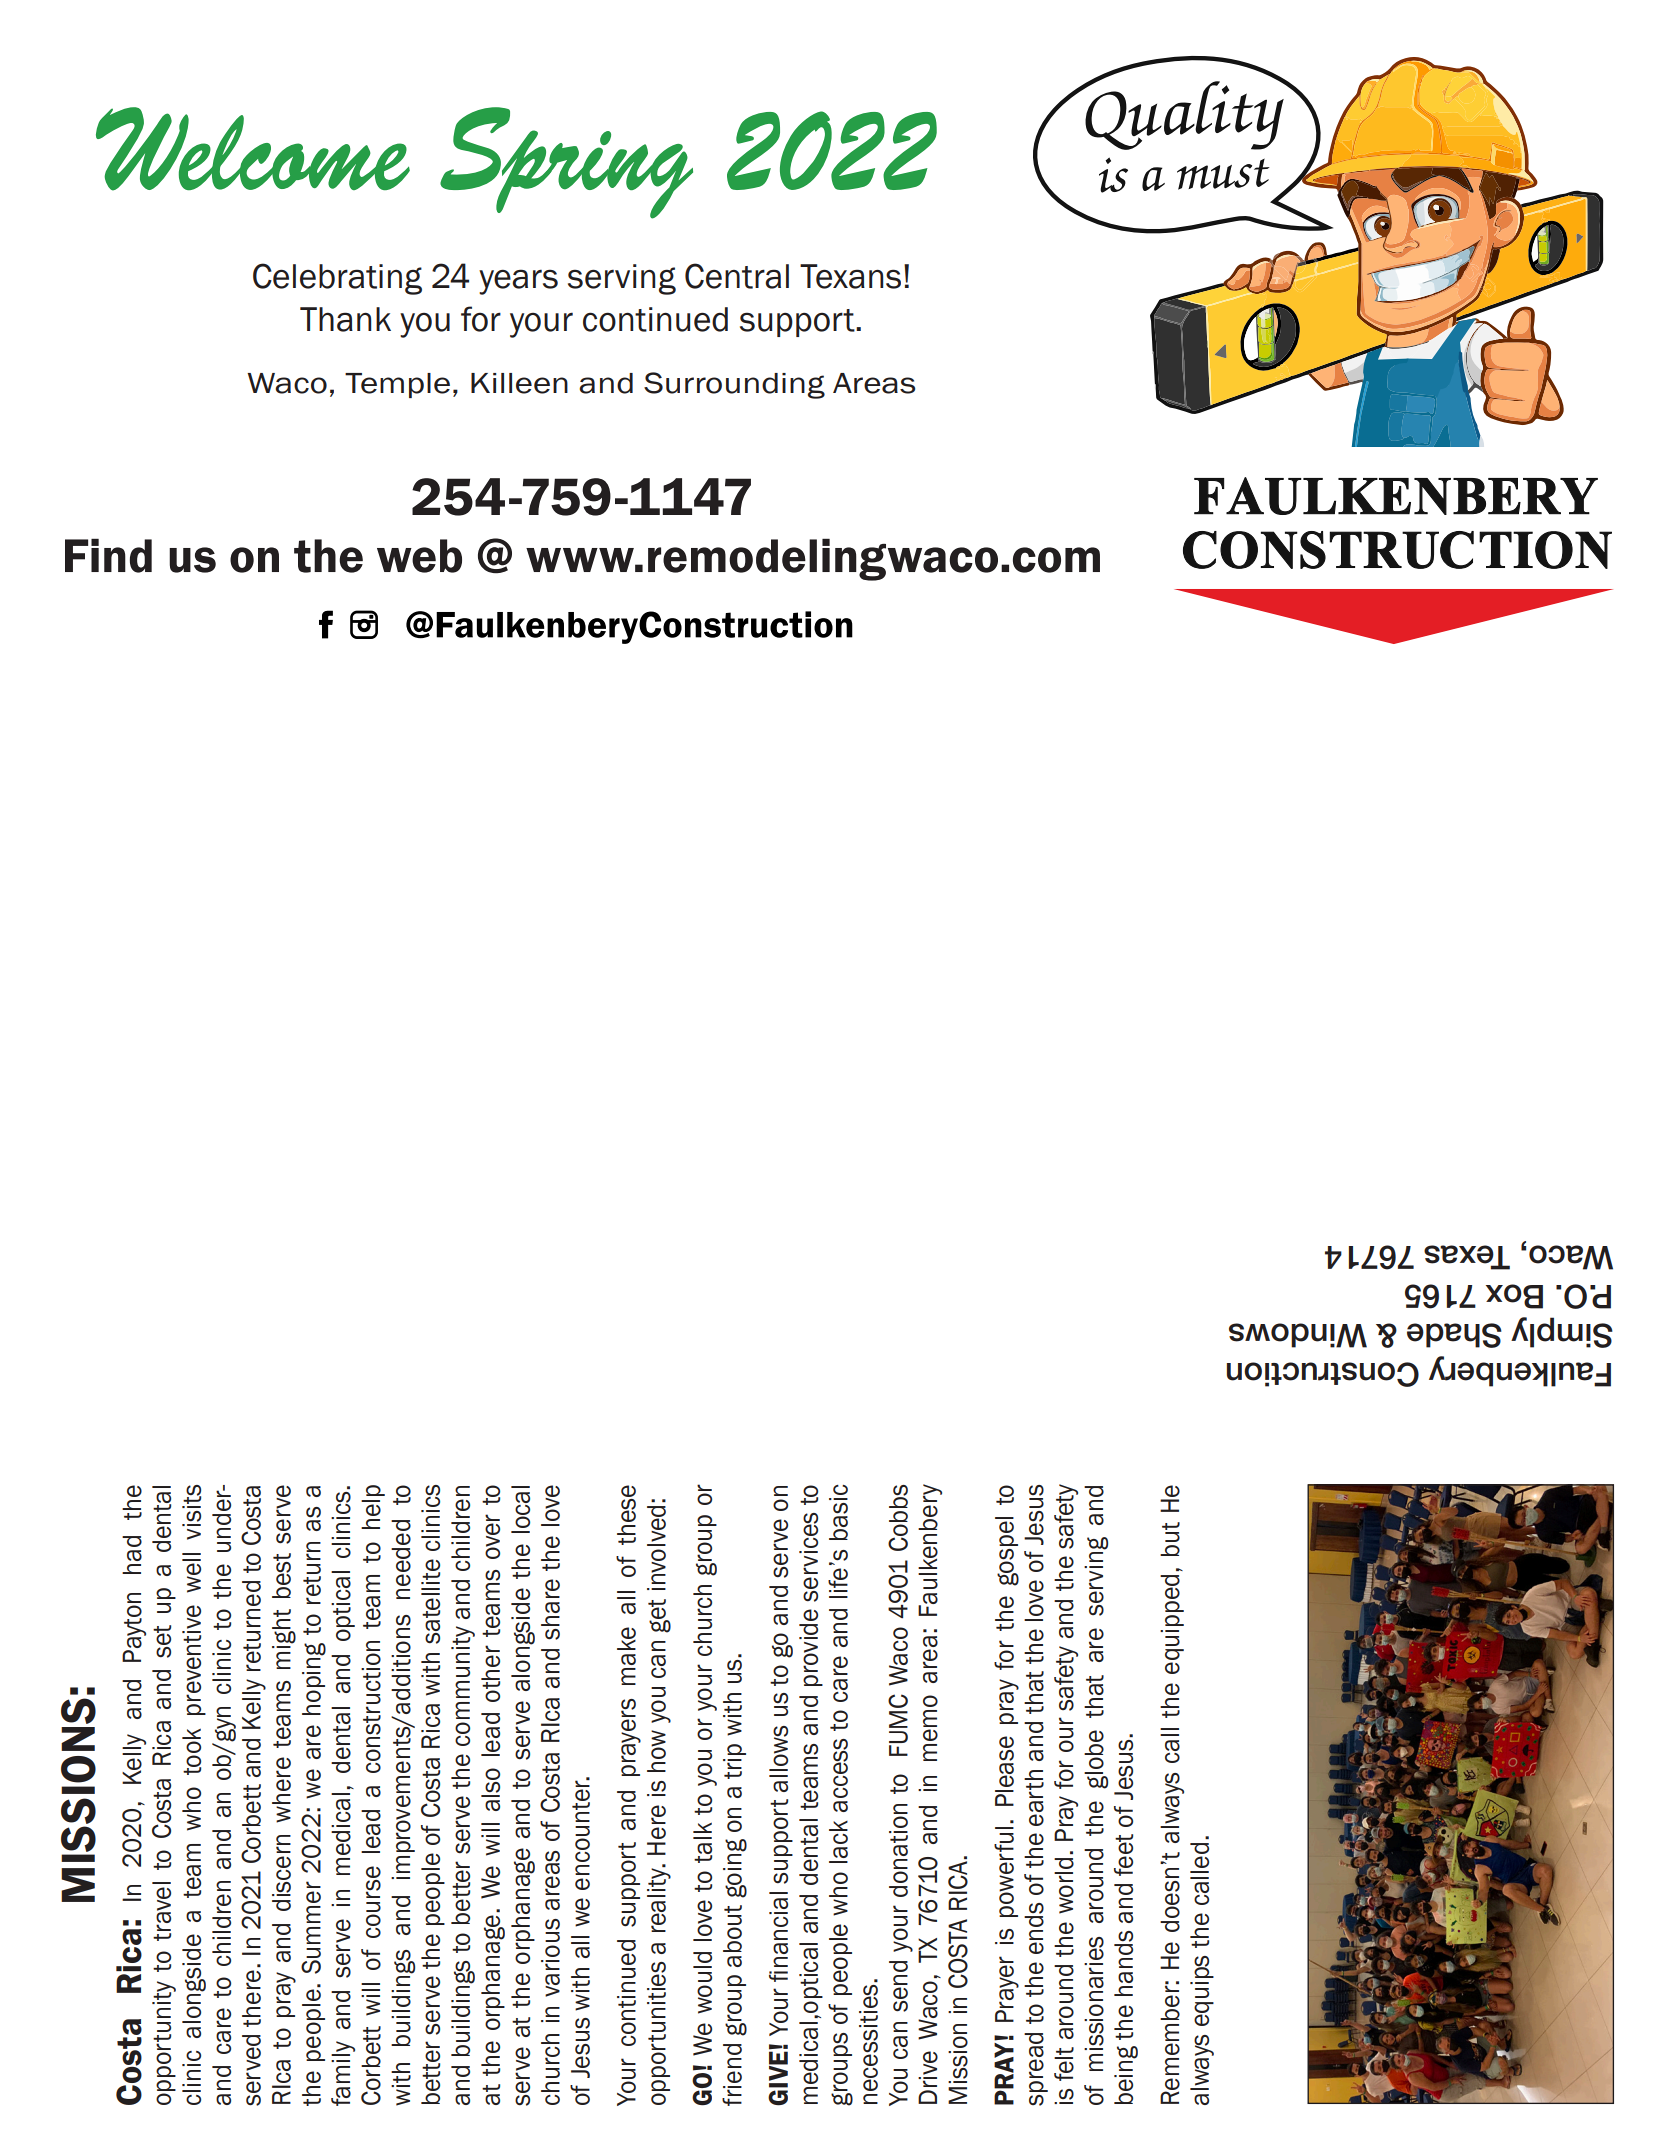 The image size is (1663, 2153). I want to click on Temple, so click(397, 385).
